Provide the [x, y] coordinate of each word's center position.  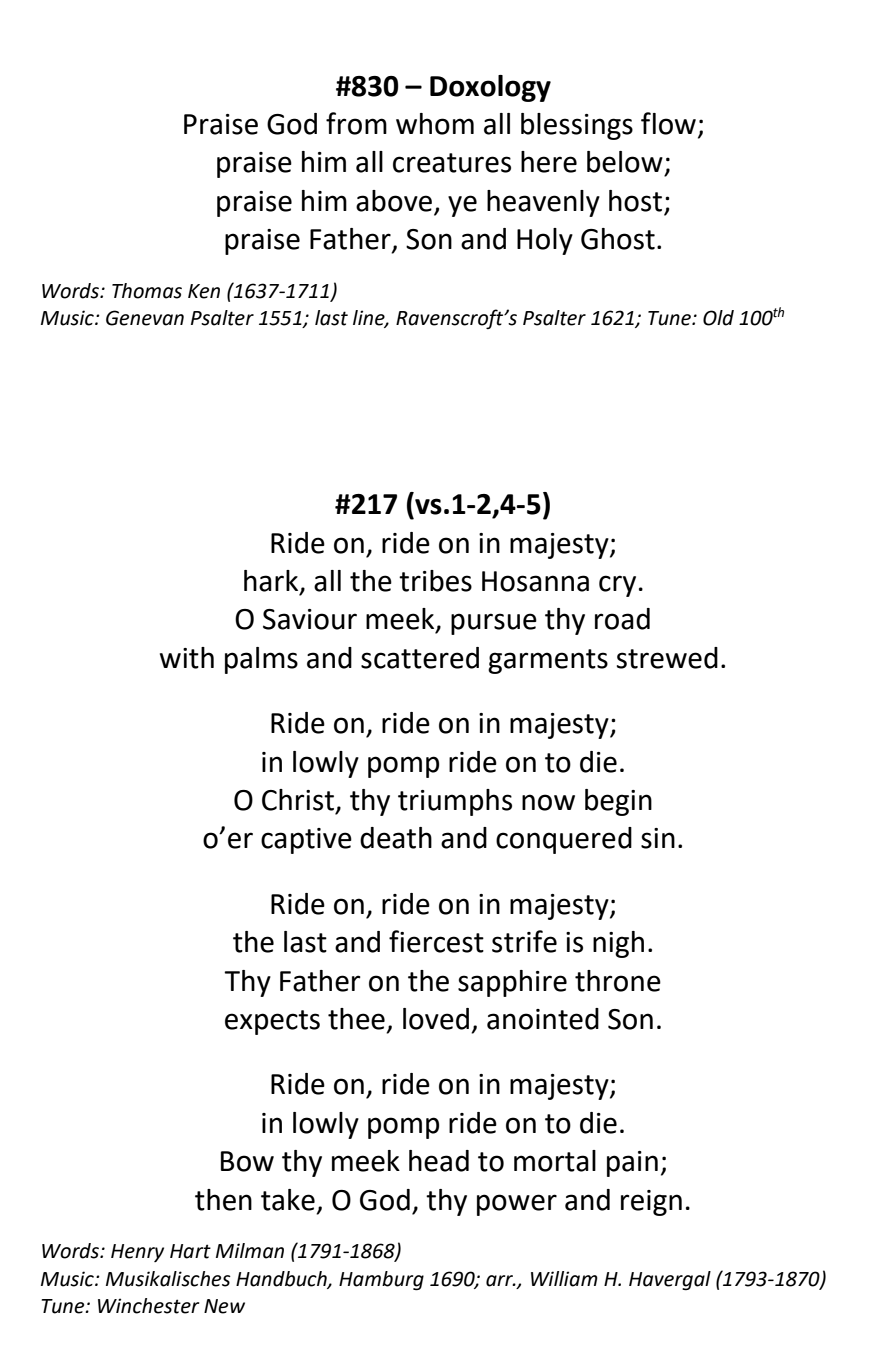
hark [272, 582]
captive [306, 841]
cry [617, 586]
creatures [452, 163]
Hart [190, 1251]
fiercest [436, 941]
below [625, 162]
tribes [435, 581]
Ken [204, 291]
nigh [618, 944]
